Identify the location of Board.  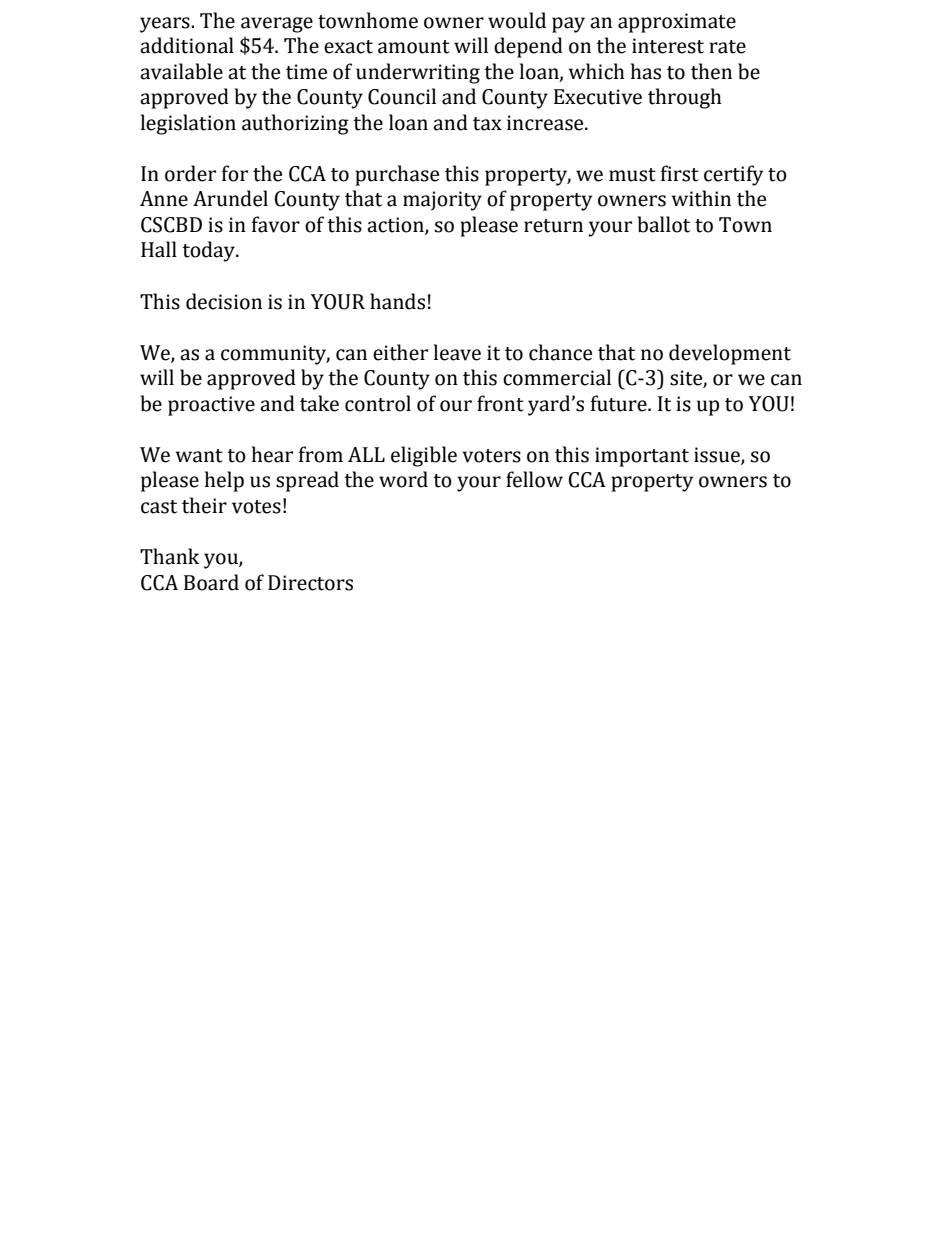
(211, 582).
